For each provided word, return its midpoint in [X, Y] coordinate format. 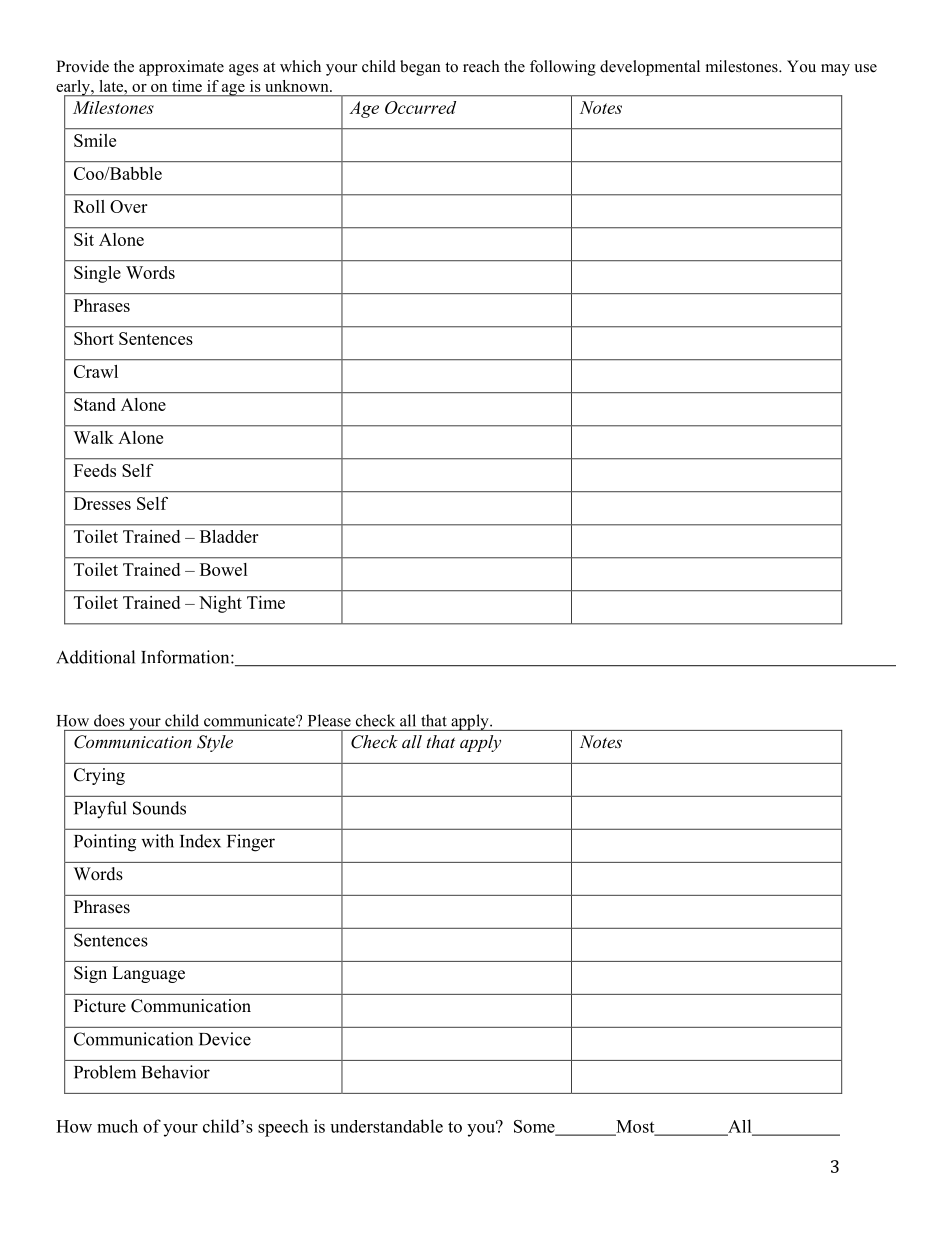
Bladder [229, 536]
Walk [93, 437]
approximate [181, 68]
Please [329, 720]
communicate [250, 720]
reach [481, 66]
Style [215, 743]
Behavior [176, 1072]
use [865, 68]
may [835, 70]
